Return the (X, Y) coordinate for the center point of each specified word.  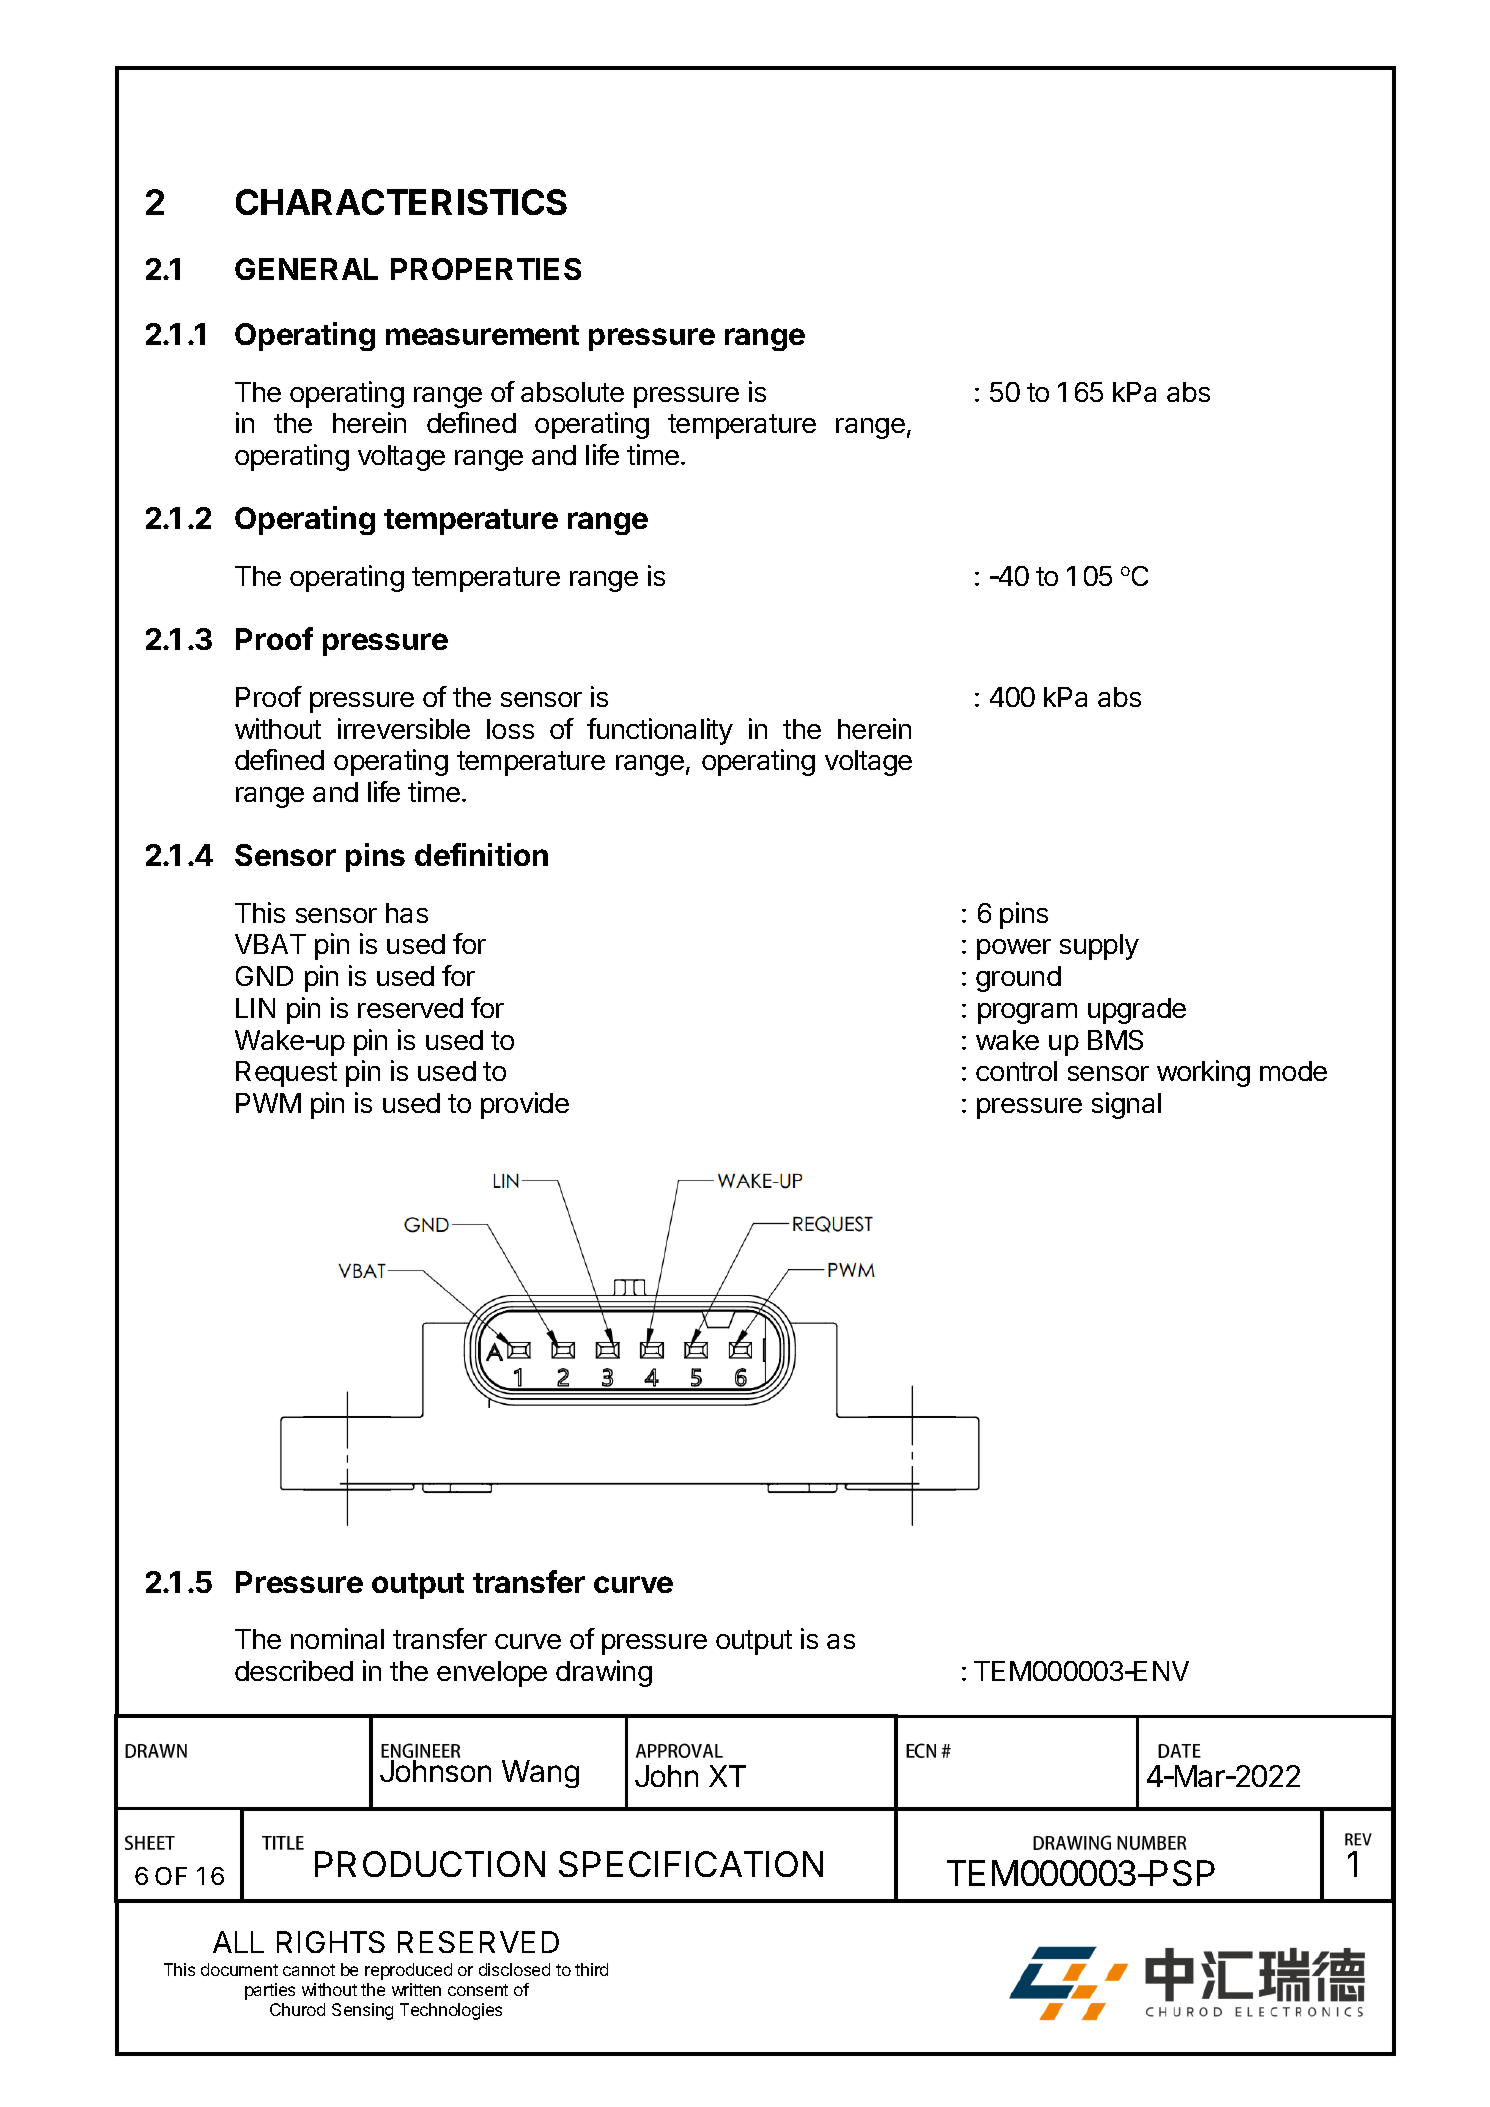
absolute (572, 392)
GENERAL (306, 269)
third (591, 1969)
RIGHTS (331, 1942)
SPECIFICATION (691, 1864)
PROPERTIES (486, 269)
